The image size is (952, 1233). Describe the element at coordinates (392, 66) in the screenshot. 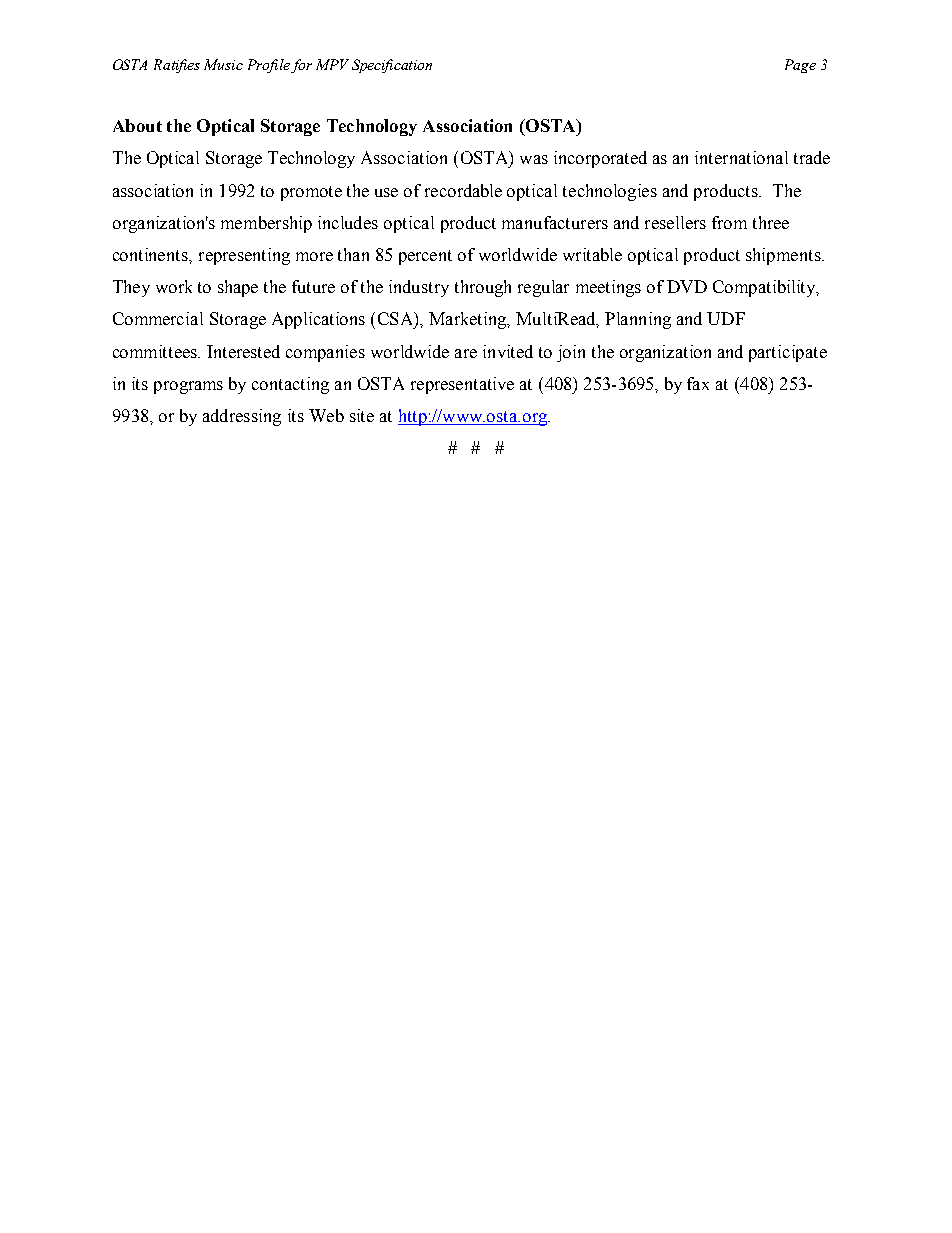

I see `Specification` at that location.
